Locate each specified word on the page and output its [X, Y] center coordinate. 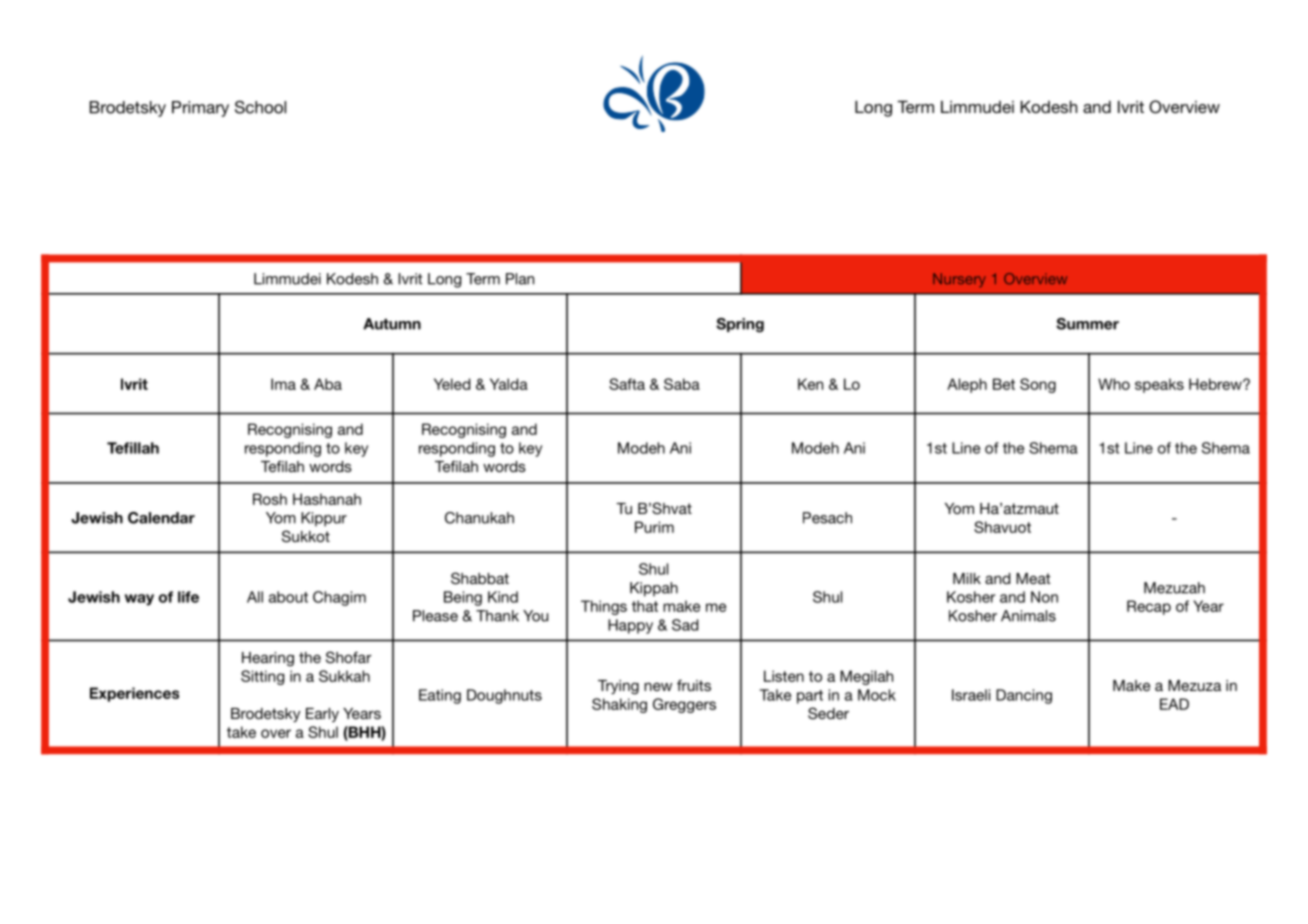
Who [1114, 384]
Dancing [1024, 696]
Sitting [262, 677]
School [260, 107]
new [658, 687]
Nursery [959, 280]
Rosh [270, 499]
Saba [682, 384]
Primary [200, 109]
